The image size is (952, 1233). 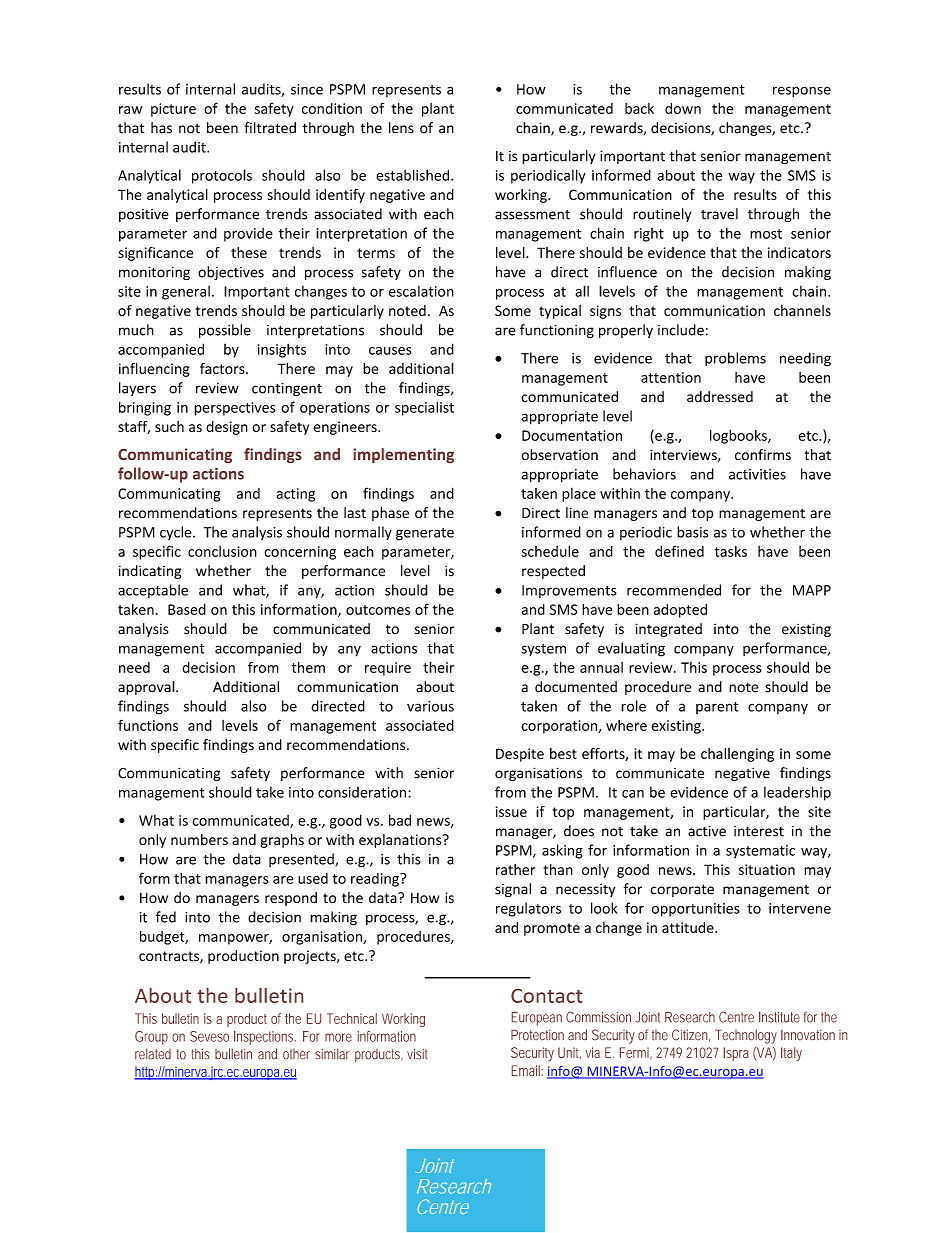 I want to click on generate, so click(x=425, y=534).
